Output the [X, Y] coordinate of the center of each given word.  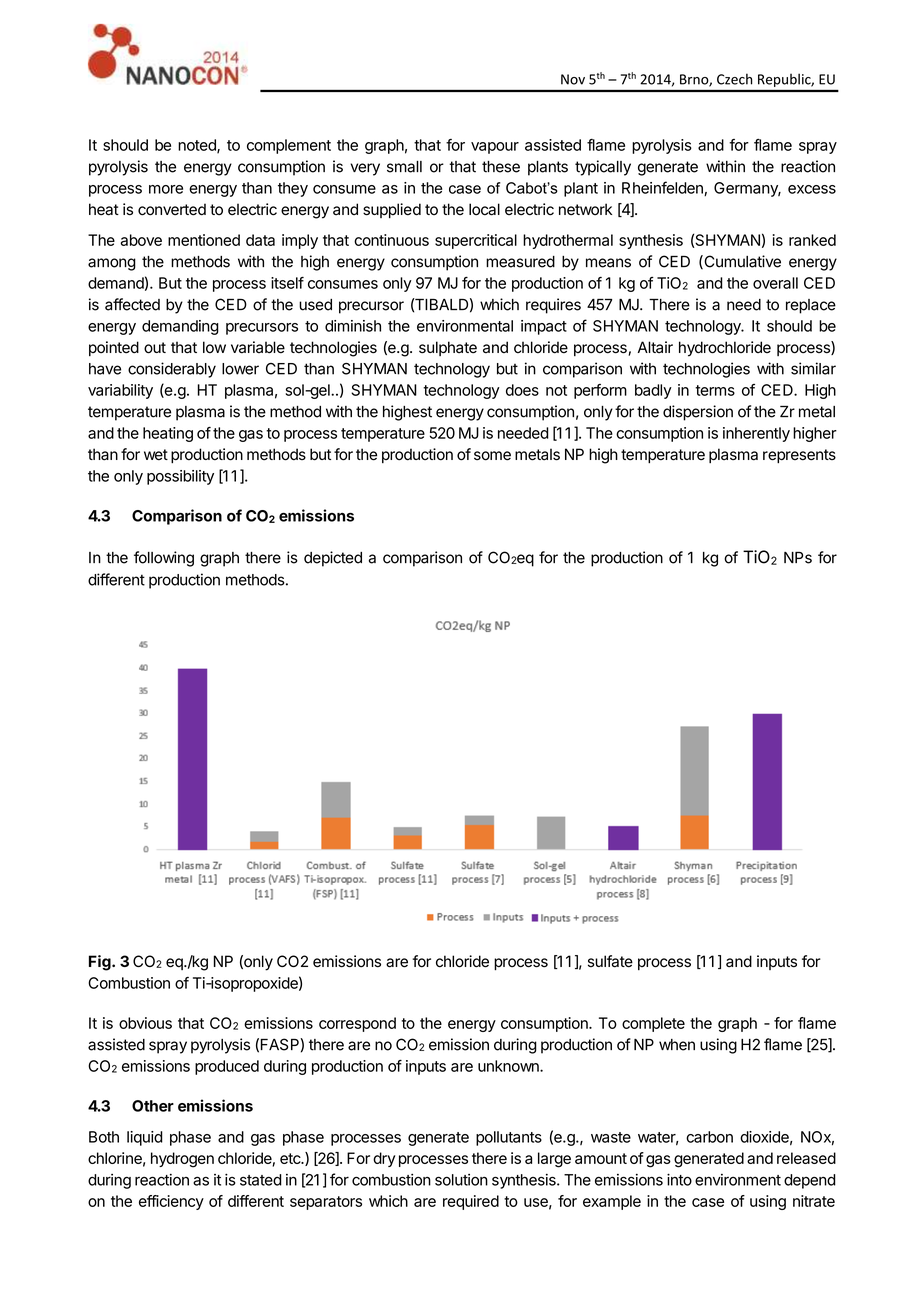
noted [198, 146]
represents [799, 456]
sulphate [448, 348]
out [155, 348]
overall [775, 283]
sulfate [610, 961]
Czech [734, 79]
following [164, 559]
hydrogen [182, 1160]
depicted [333, 559]
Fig [101, 963]
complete [653, 1024]
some [492, 456]
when [677, 1045]
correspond [357, 1024]
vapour [495, 148]
